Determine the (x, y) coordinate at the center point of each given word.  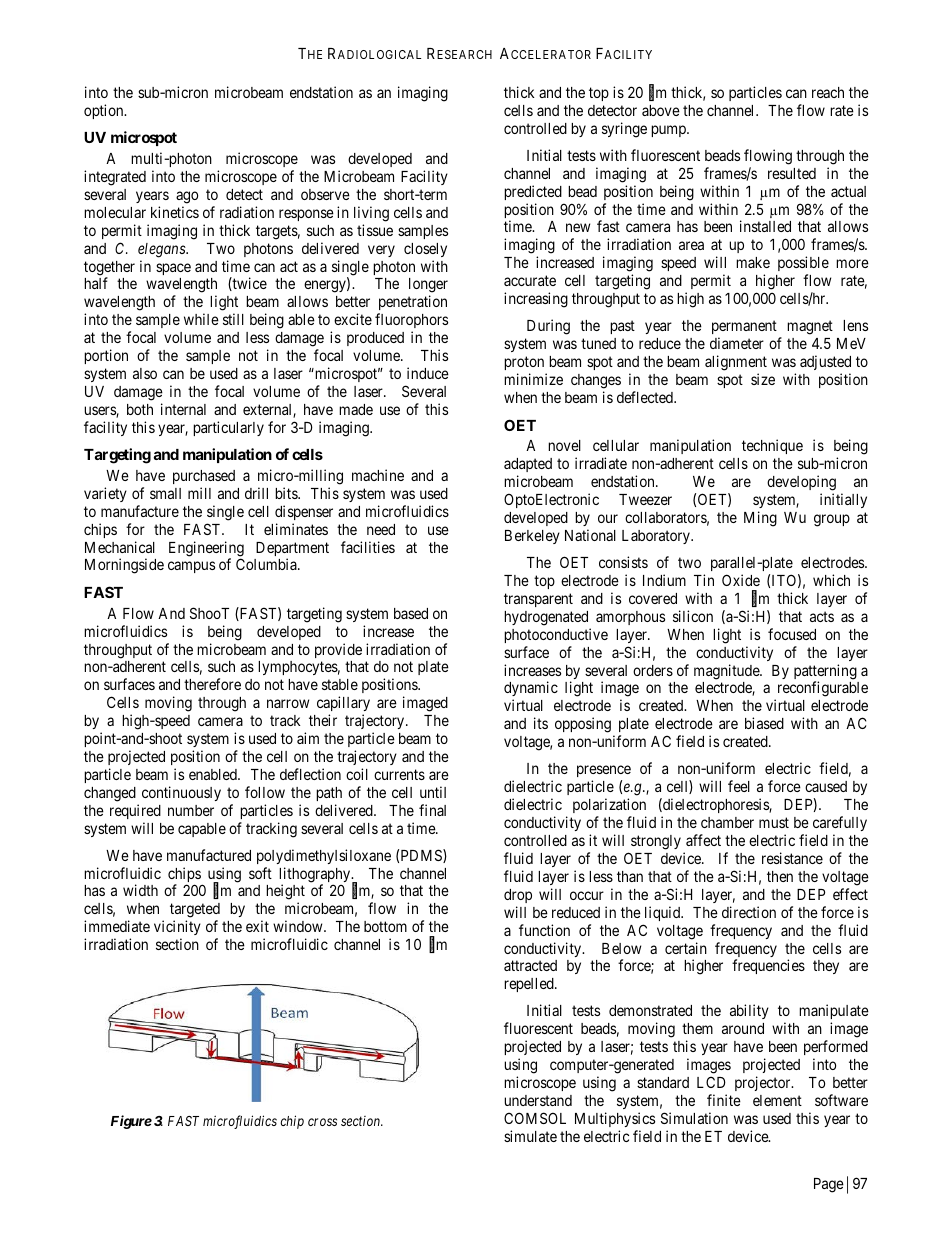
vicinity (177, 927)
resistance (792, 858)
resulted (792, 173)
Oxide (741, 580)
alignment (736, 364)
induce (428, 373)
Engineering (206, 550)
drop (518, 896)
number (191, 810)
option (105, 111)
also (145, 373)
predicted (533, 192)
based (411, 613)
